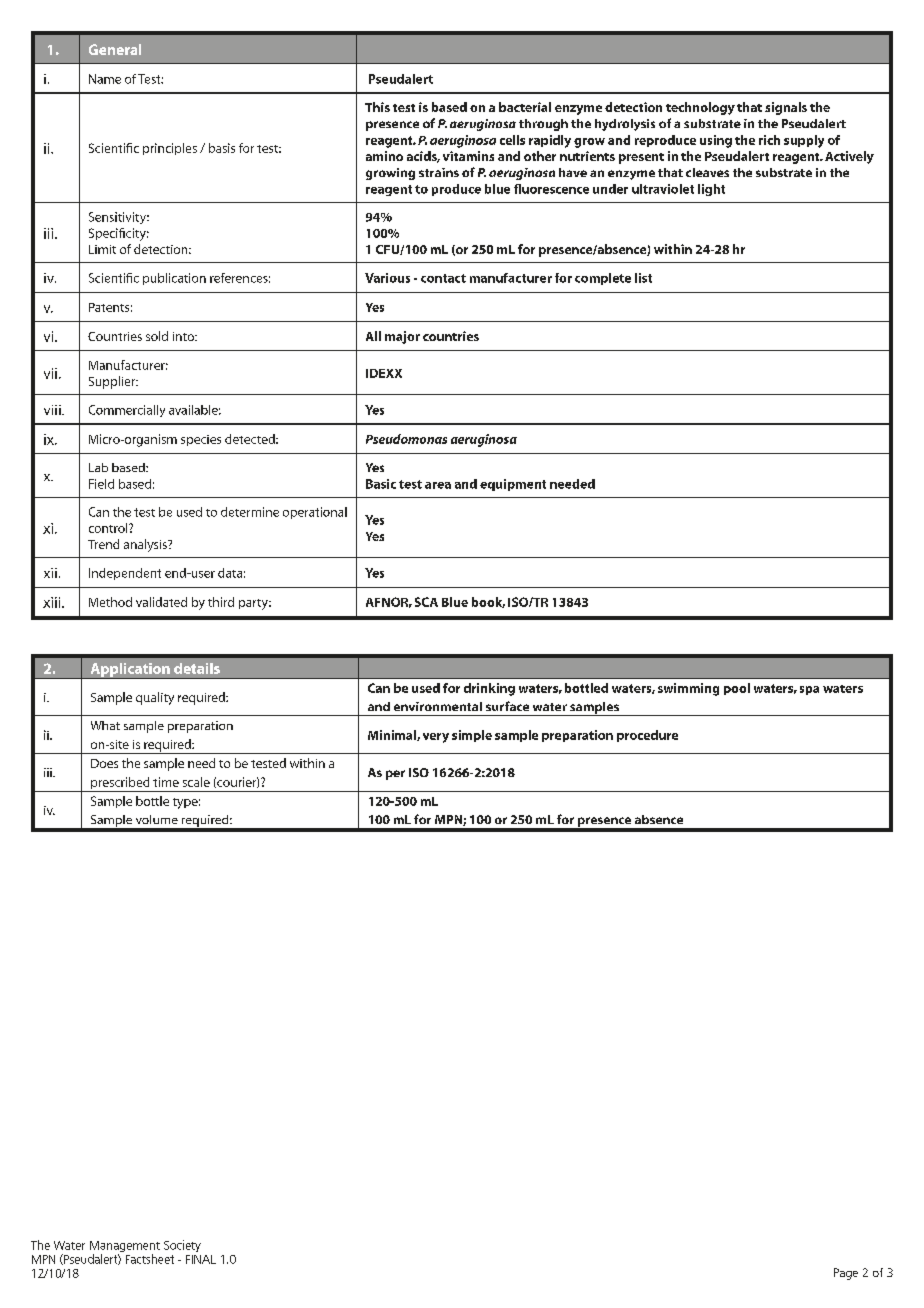 The width and height of the page is (924, 1308). What do you see at coordinates (786, 108) in the page?
I see `signals` at bounding box center [786, 108].
